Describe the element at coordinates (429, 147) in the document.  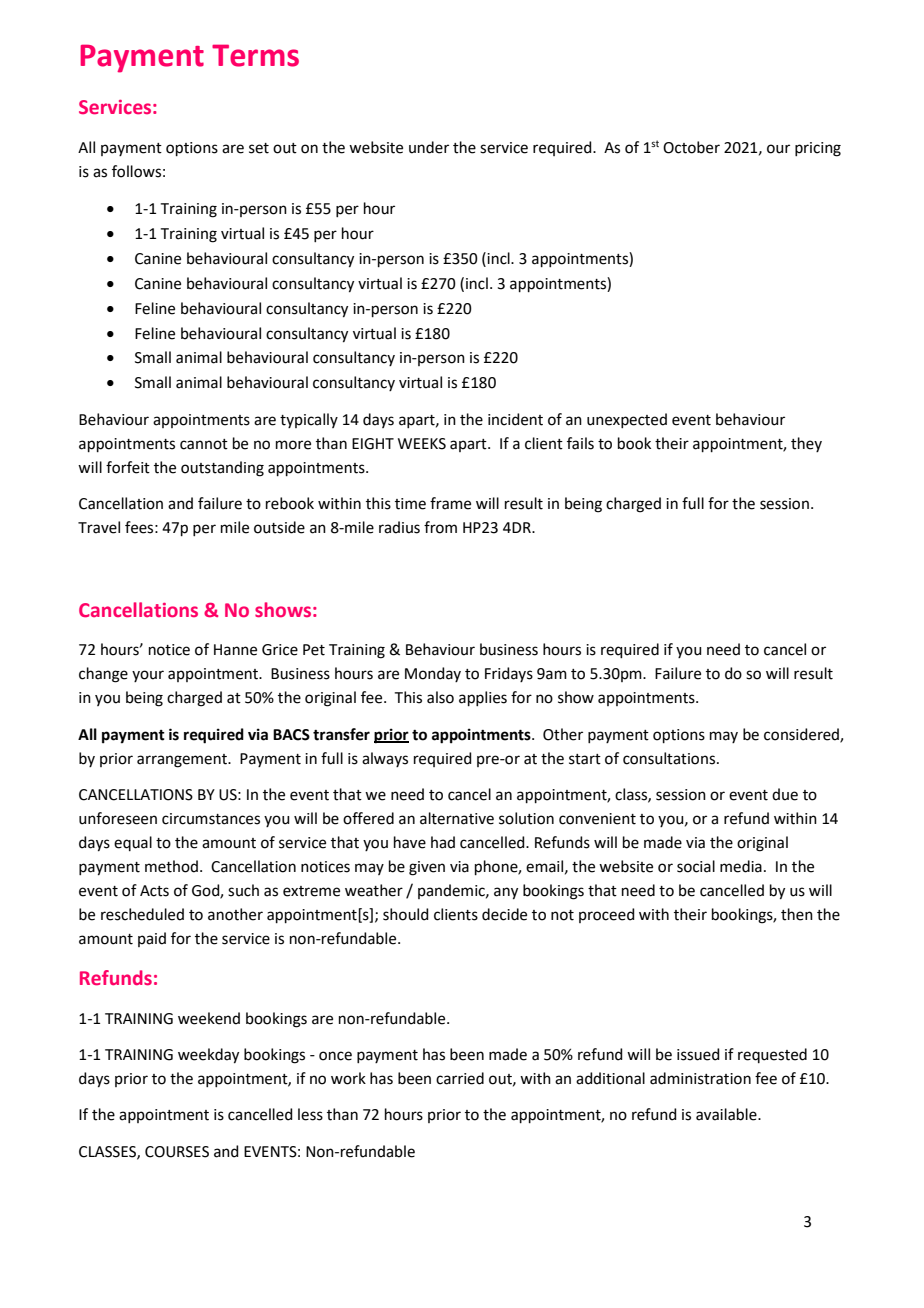
I see `under` at that location.
